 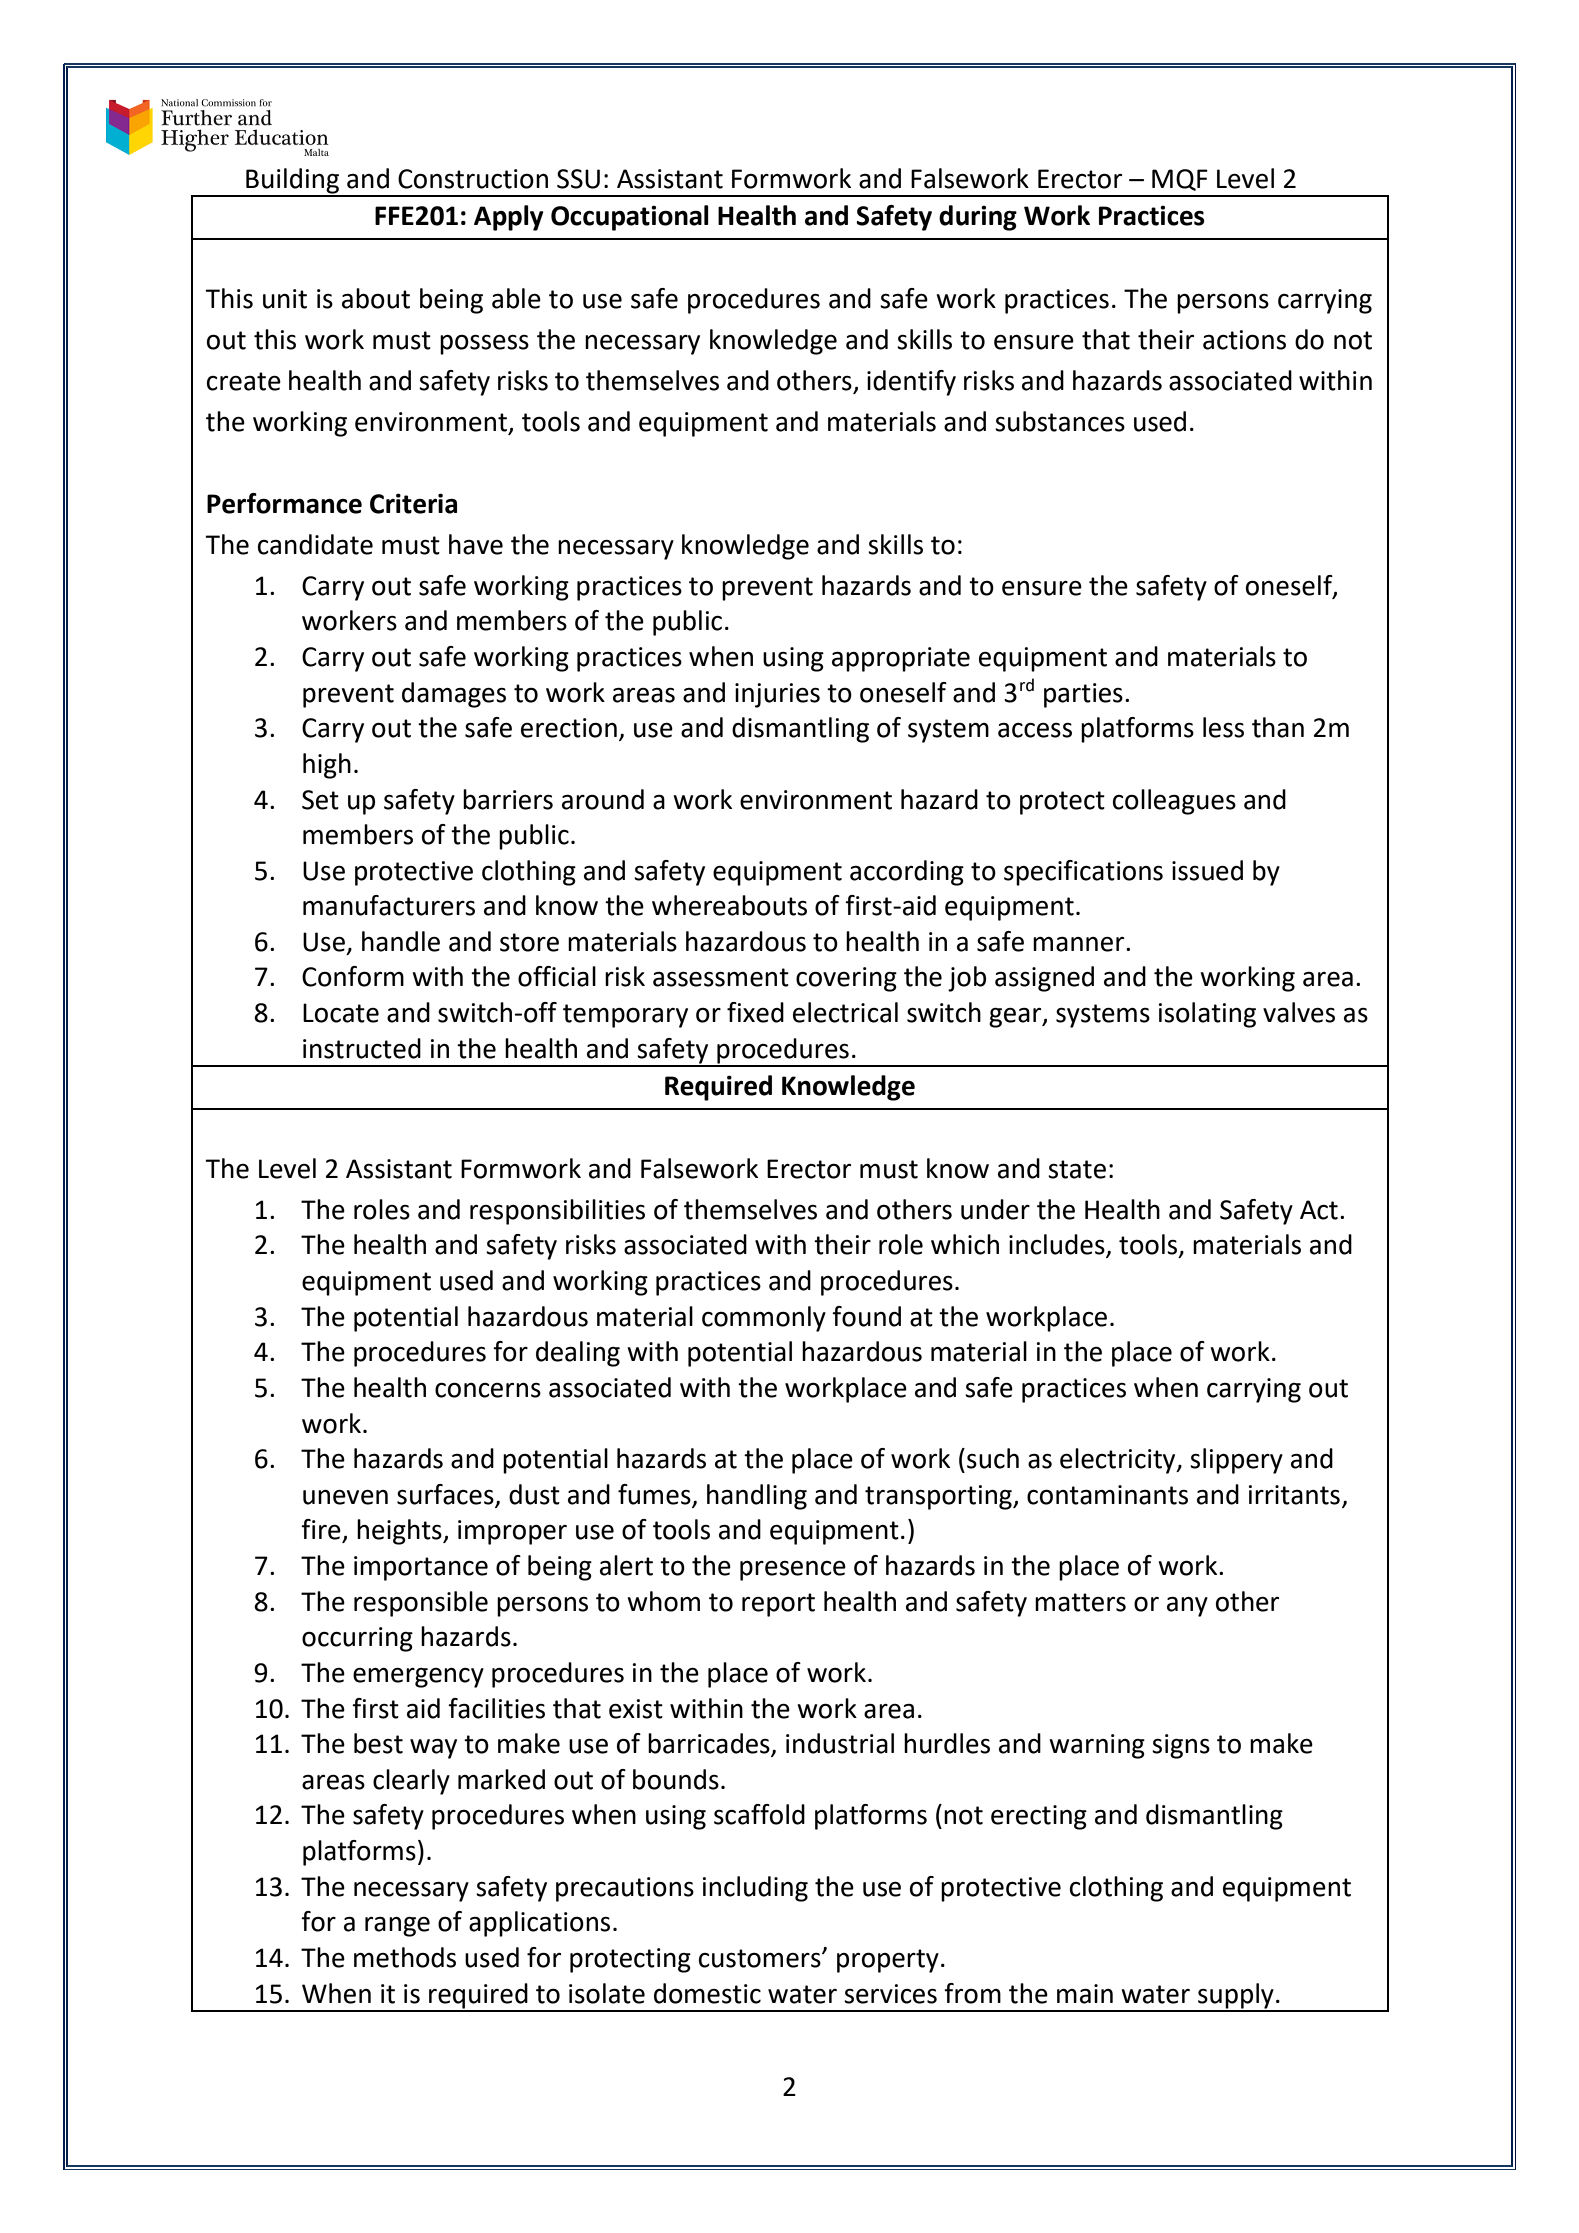 What do you see at coordinates (755, 1012) in the screenshot?
I see `fixed` at bounding box center [755, 1012].
